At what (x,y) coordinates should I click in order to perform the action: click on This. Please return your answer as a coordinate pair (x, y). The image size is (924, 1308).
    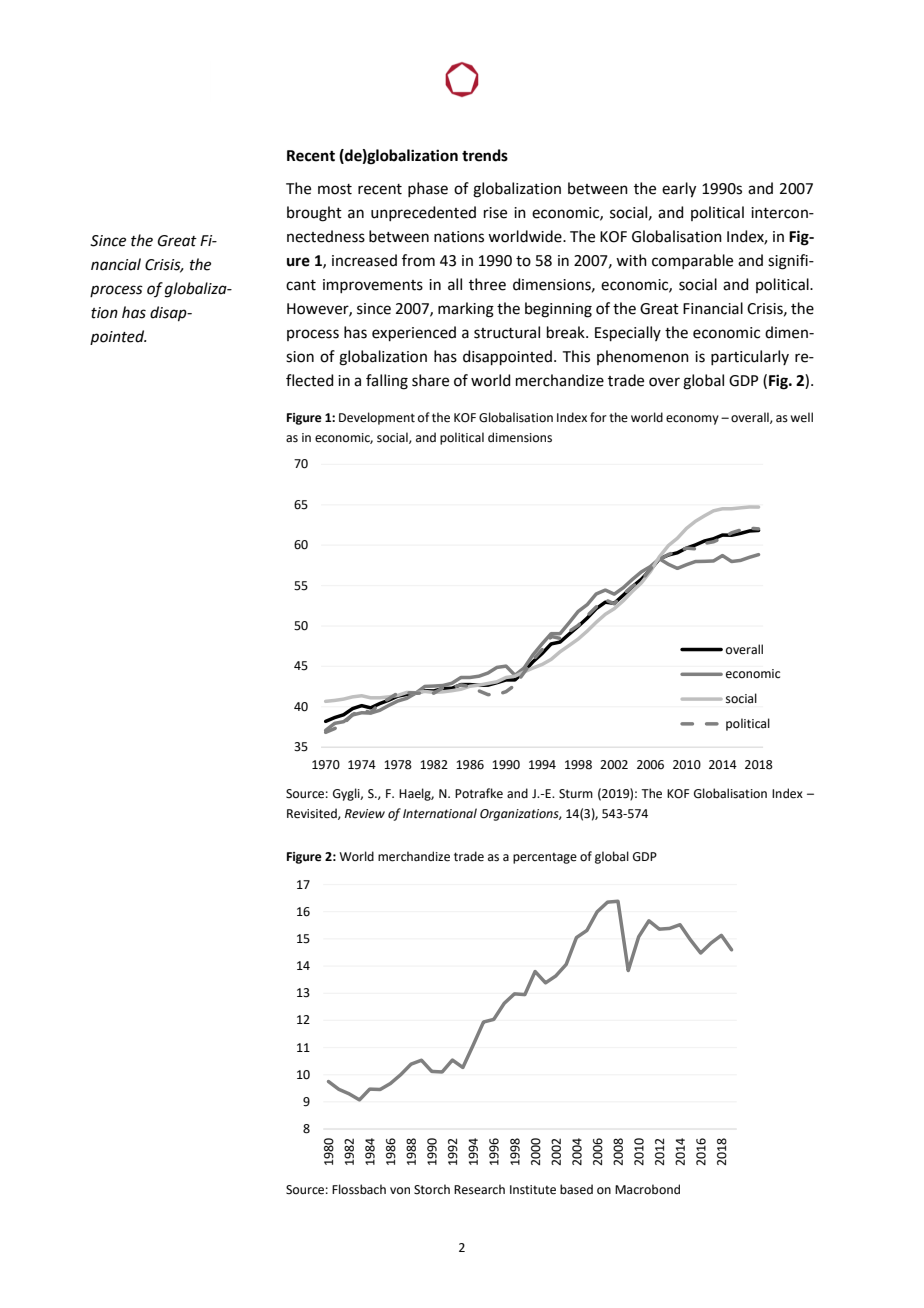
    Looking at the image, I should click on (576, 356).
